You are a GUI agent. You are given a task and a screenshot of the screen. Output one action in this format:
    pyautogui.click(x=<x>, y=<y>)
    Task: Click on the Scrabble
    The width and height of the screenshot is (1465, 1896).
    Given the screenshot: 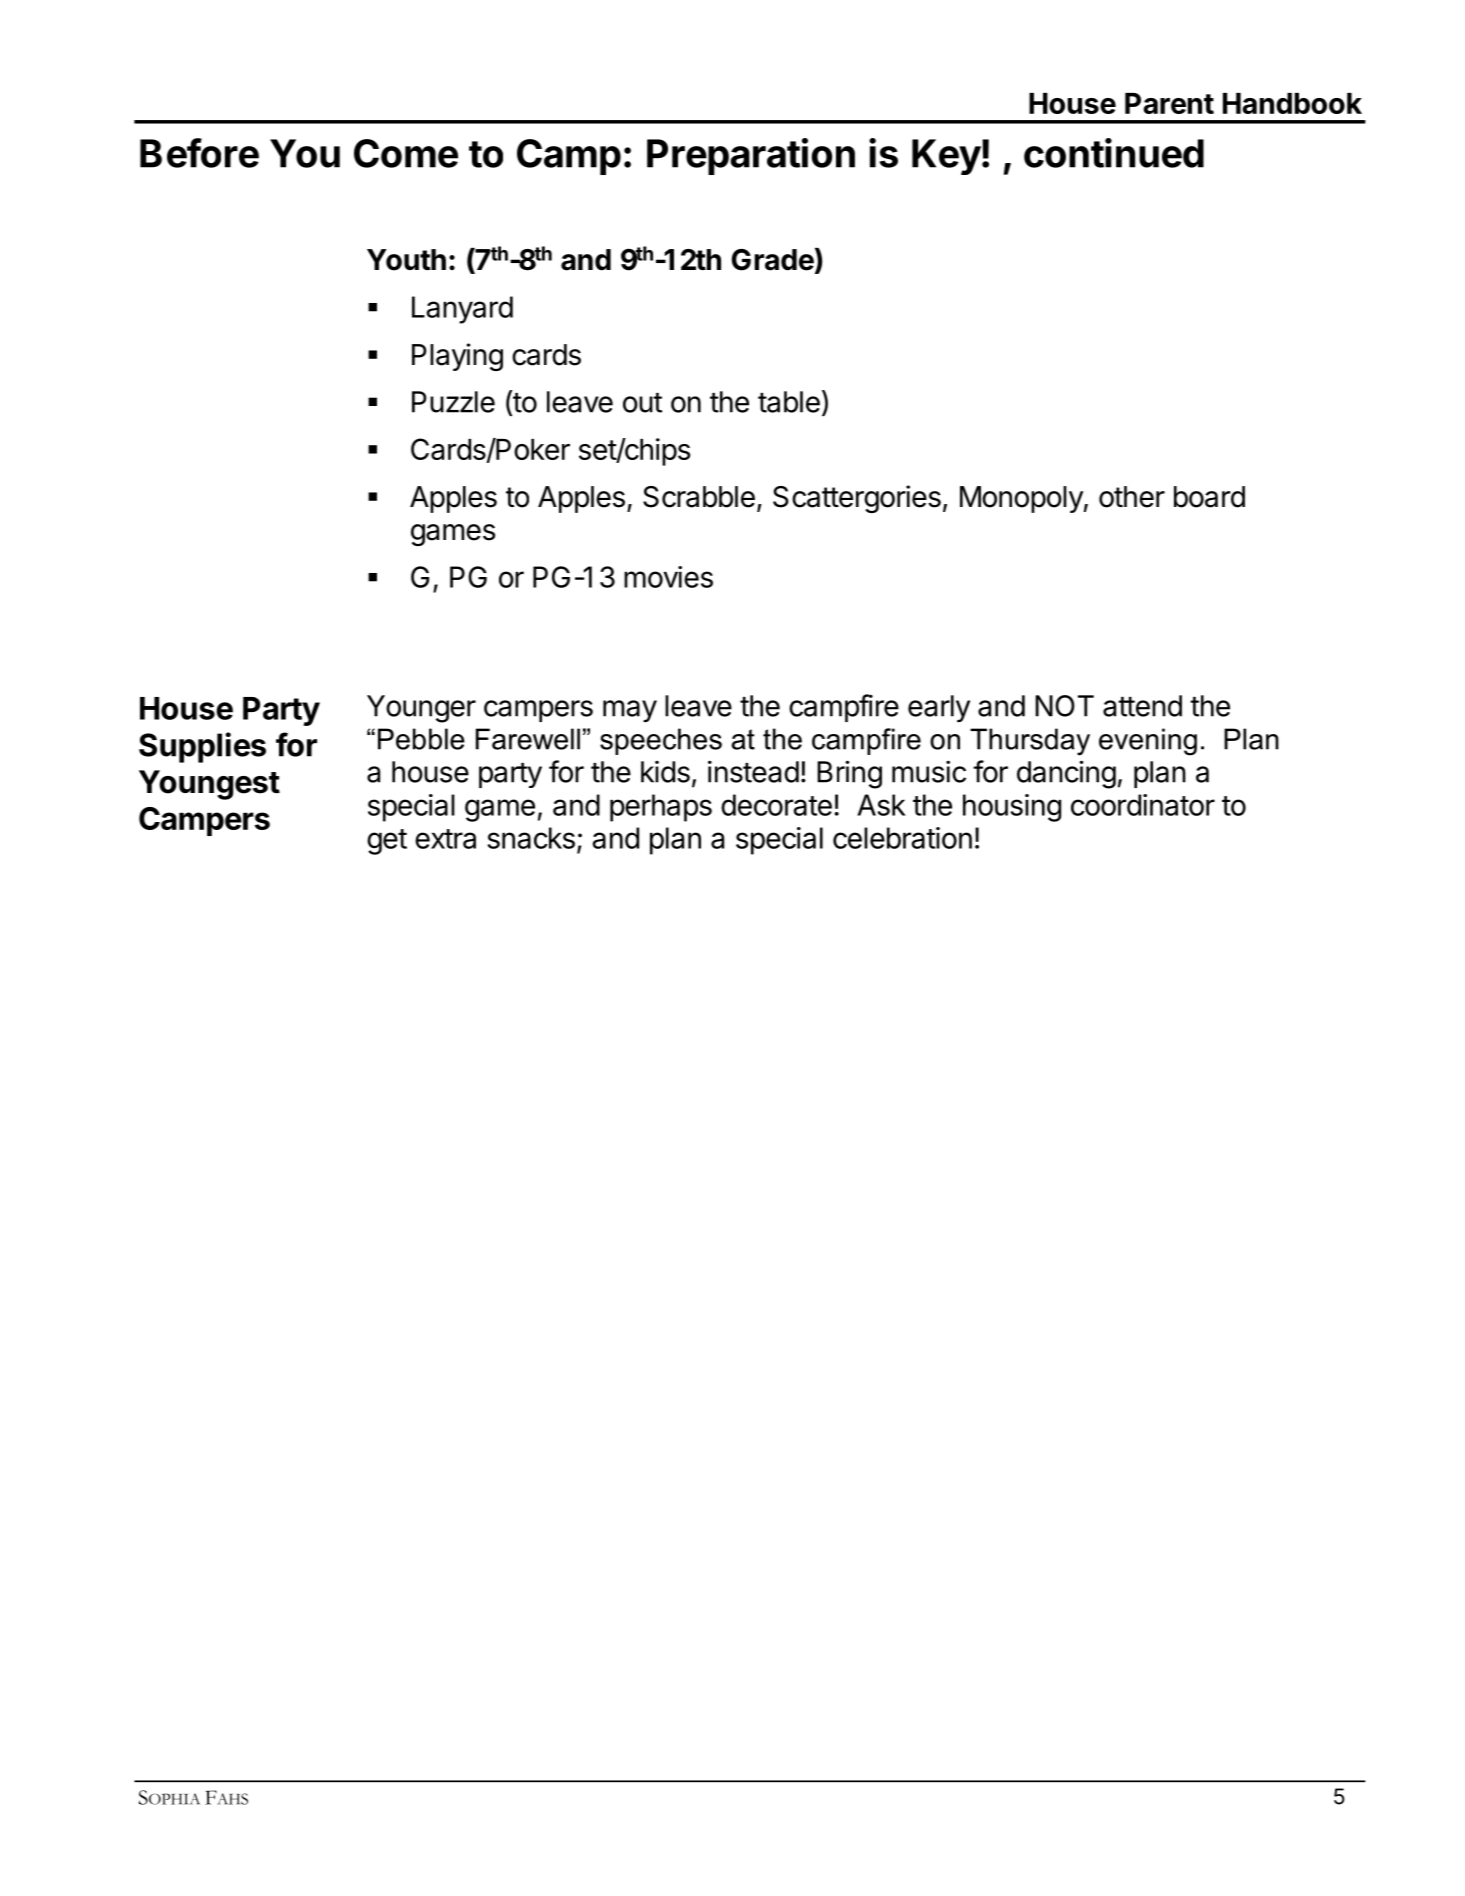 What is the action you would take?
    pyautogui.click(x=699, y=497)
